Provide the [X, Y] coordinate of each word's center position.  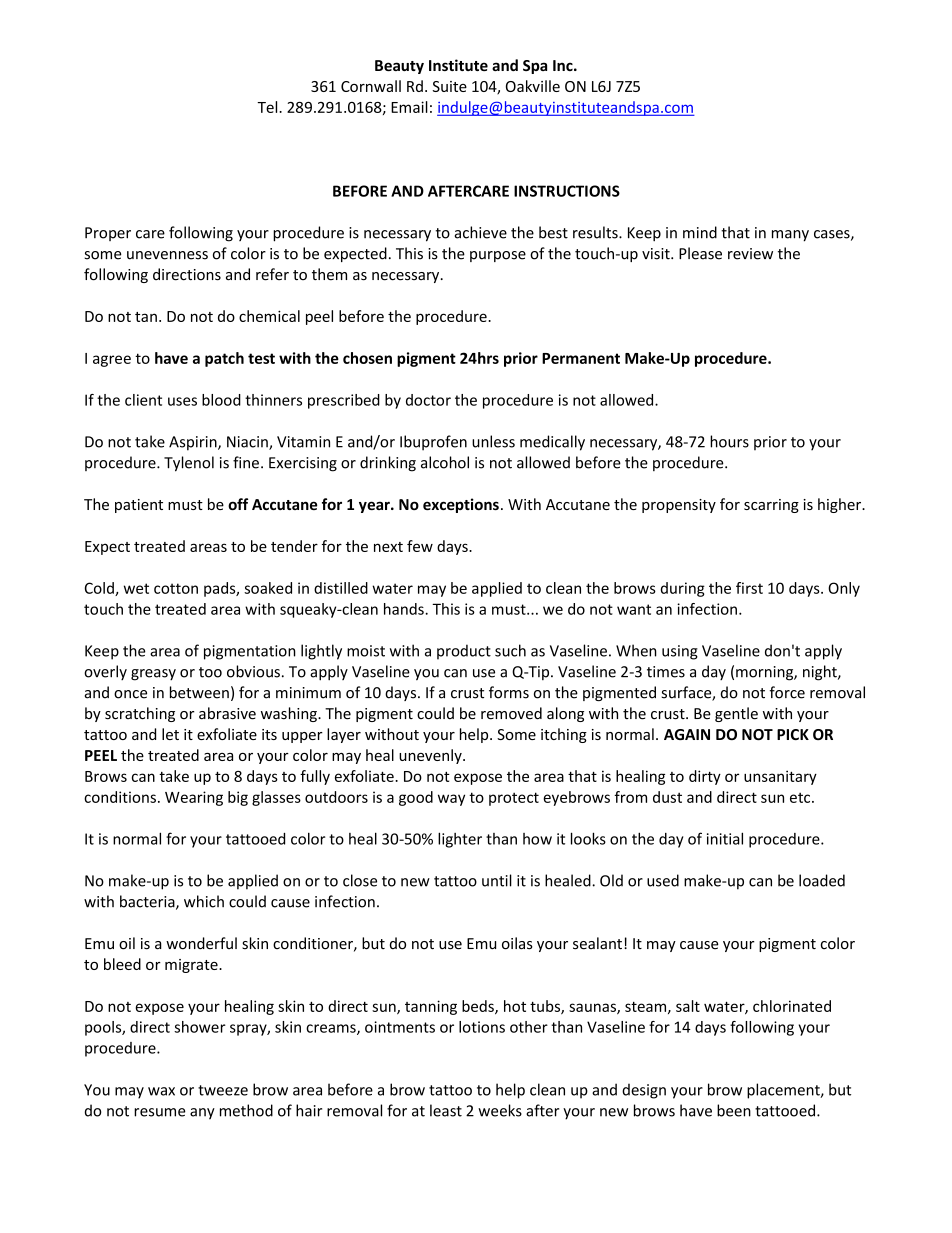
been [734, 1110]
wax [161, 1091]
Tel [268, 107]
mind [700, 232]
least [446, 1110]
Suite [449, 86]
